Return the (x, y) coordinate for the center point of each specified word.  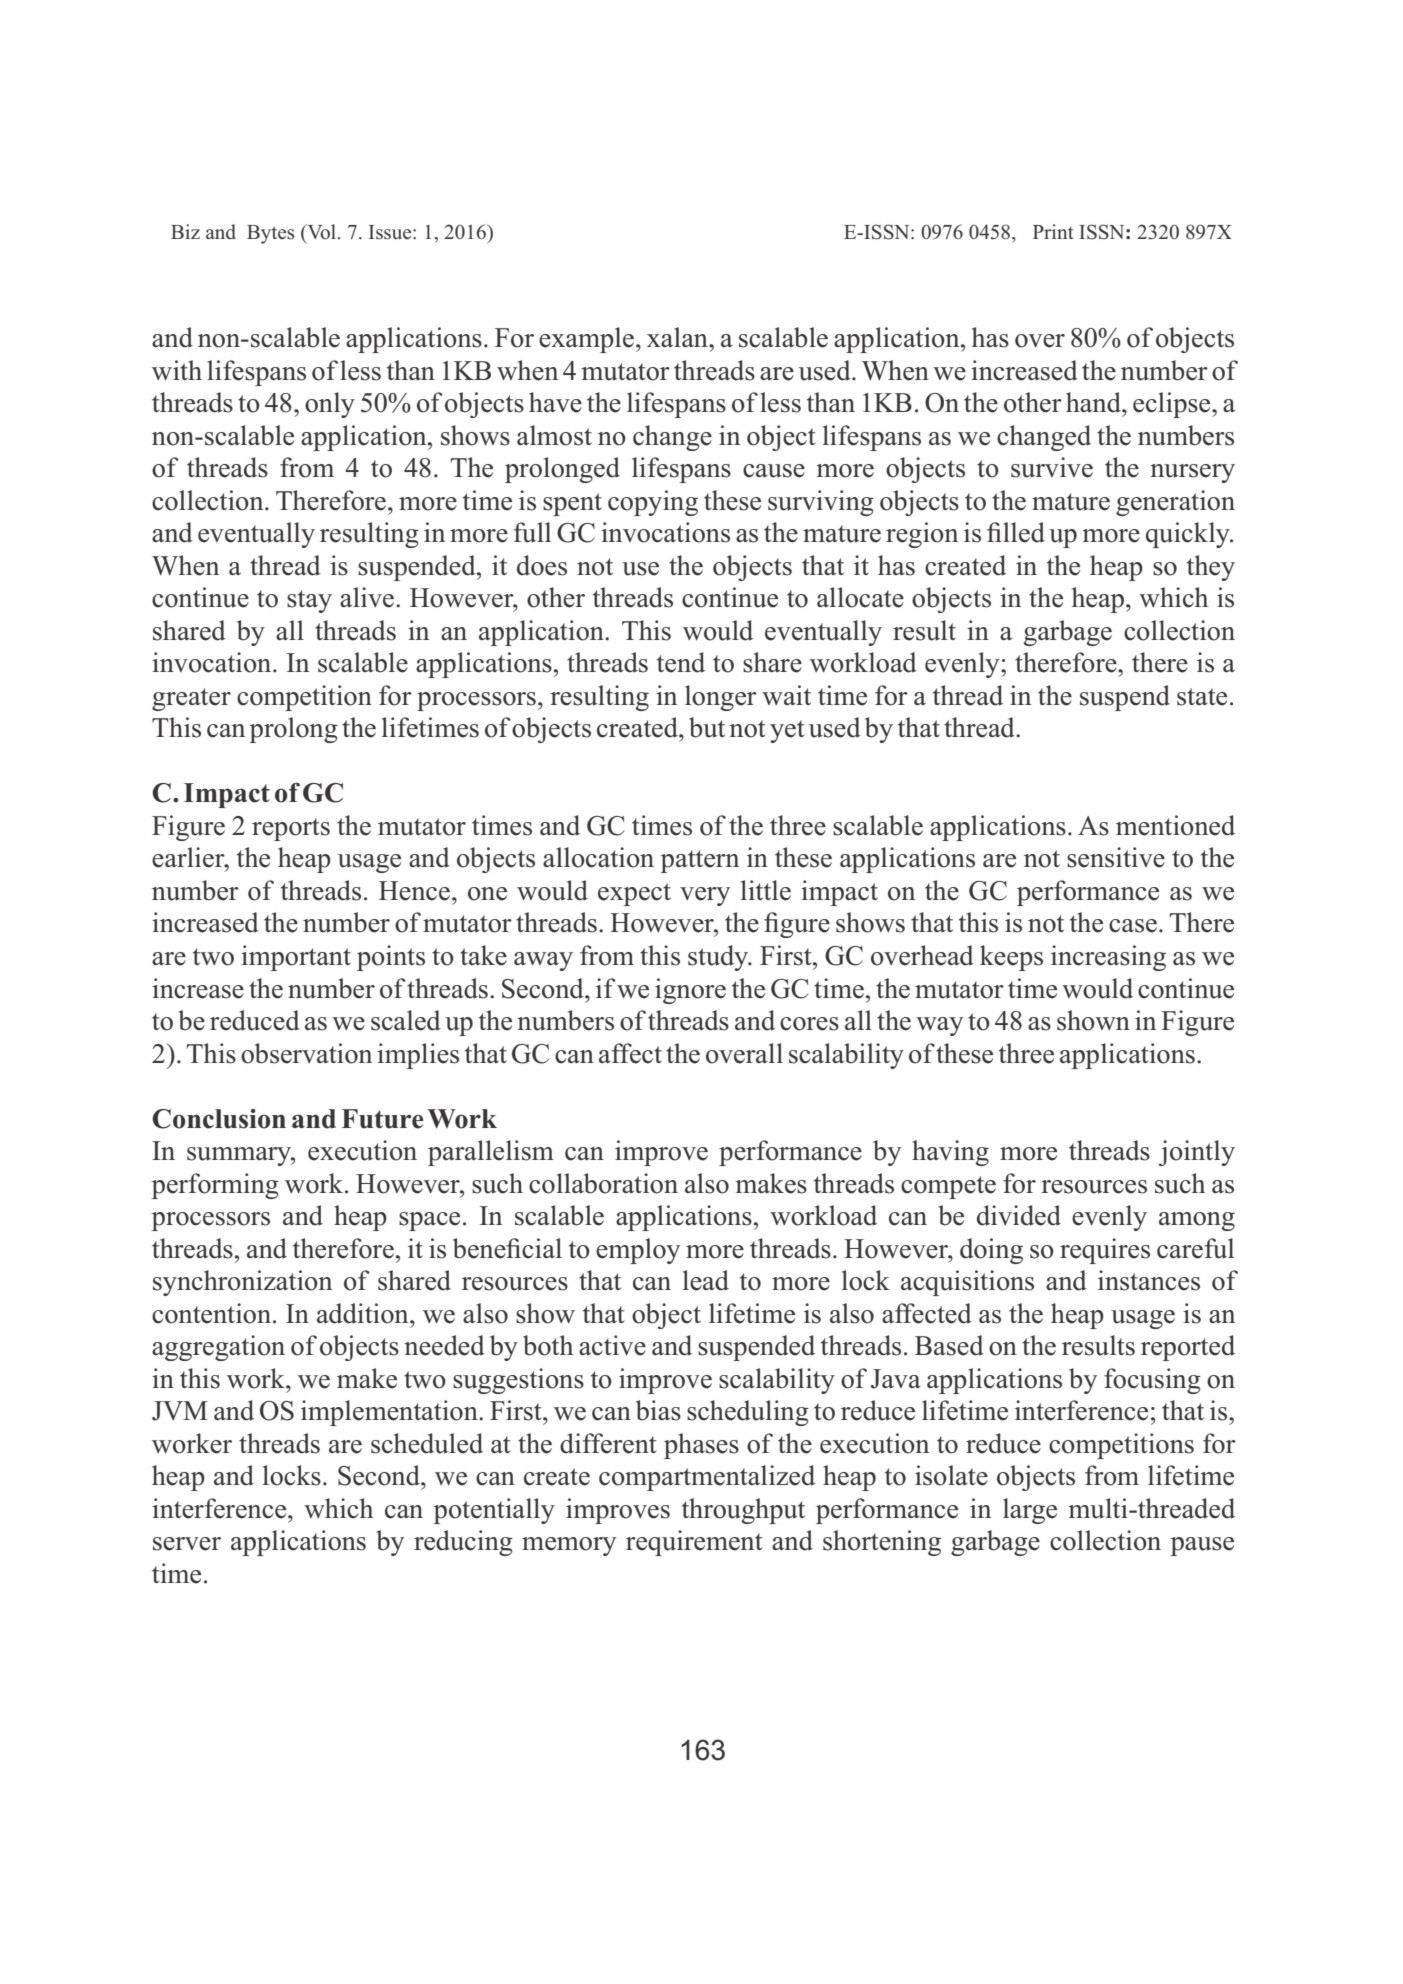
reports (291, 829)
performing (215, 1186)
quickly (1189, 535)
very (705, 896)
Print (1053, 231)
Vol (322, 232)
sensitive (1116, 857)
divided (1019, 1215)
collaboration (603, 1183)
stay (309, 601)
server (187, 1544)
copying (653, 503)
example (586, 340)
